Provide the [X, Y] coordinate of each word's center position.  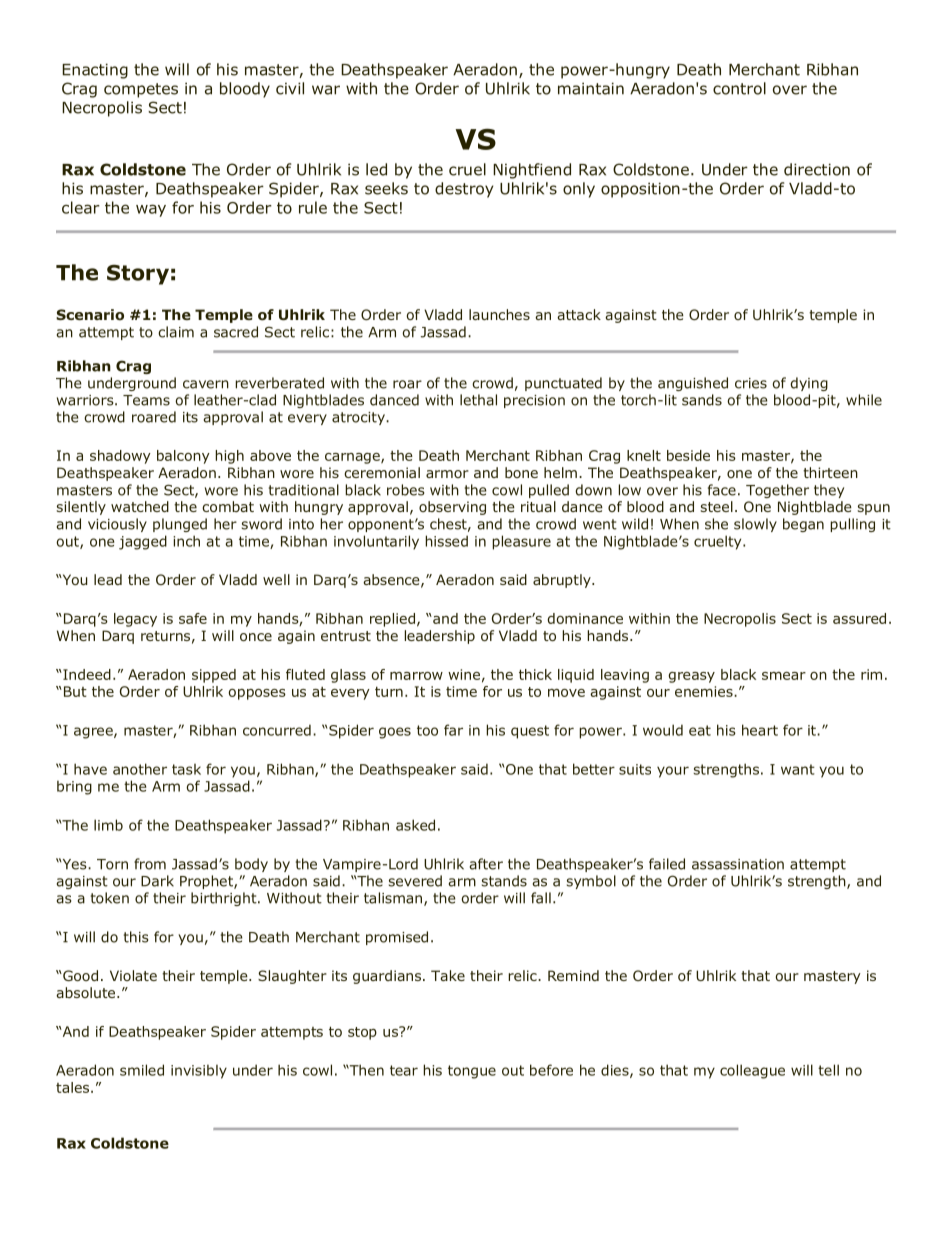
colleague [752, 1071]
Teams [146, 400]
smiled [142, 1070]
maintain [591, 88]
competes [141, 90]
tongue [472, 1072]
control [739, 88]
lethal [478, 400]
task [186, 769]
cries [751, 383]
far [453, 730]
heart [760, 730]
